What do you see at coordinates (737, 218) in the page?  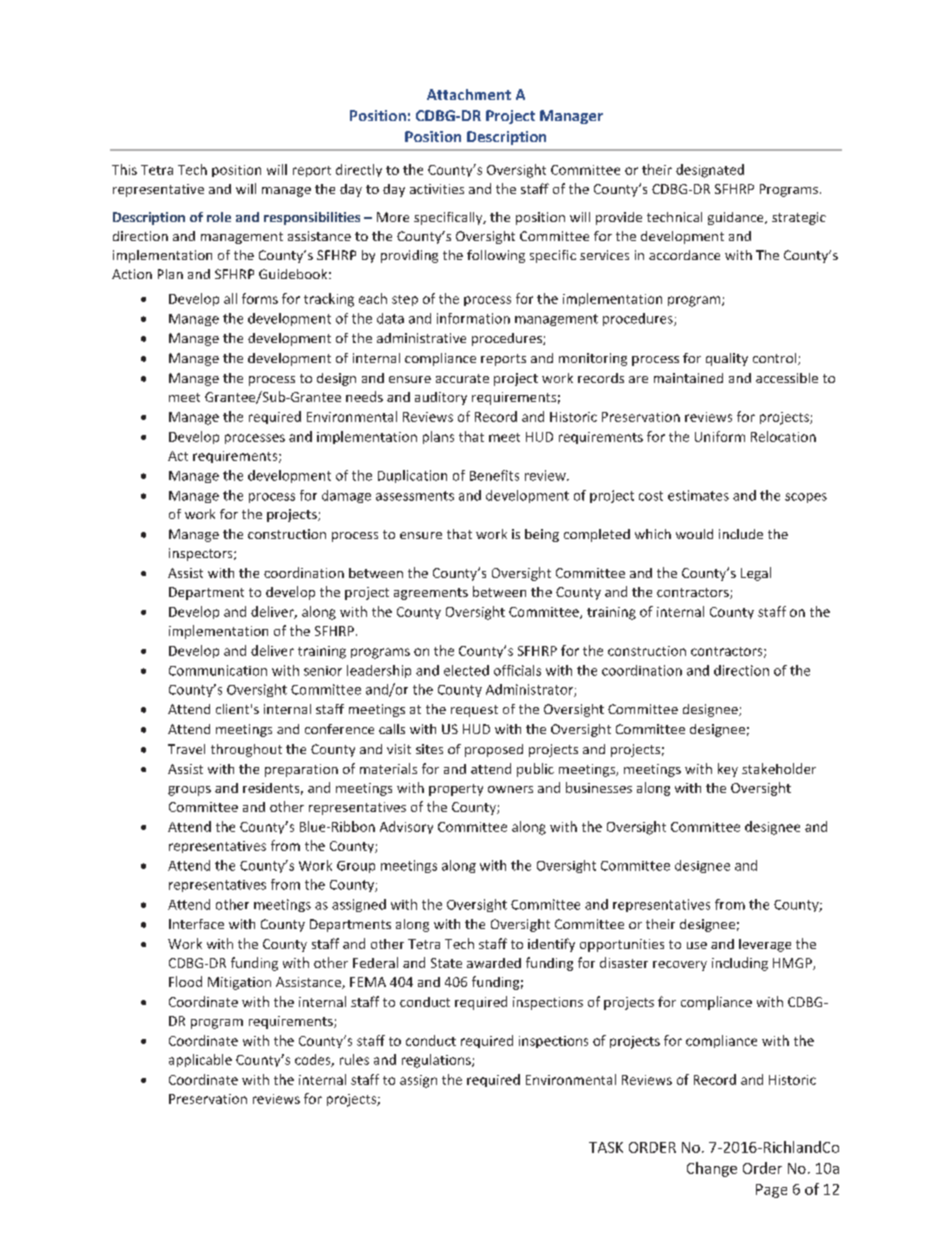 I see `guidance` at bounding box center [737, 218].
